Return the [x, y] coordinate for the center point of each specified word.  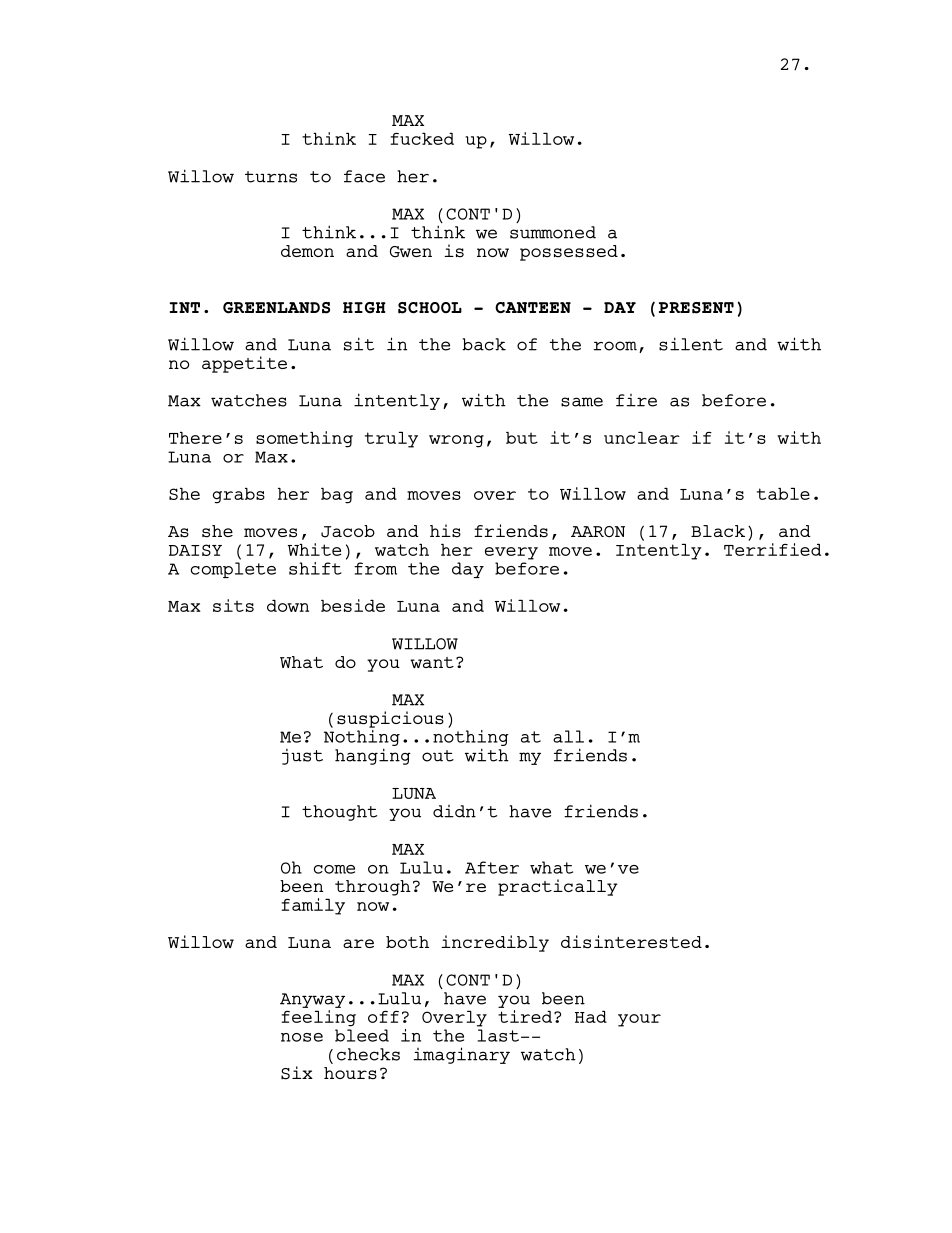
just [302, 756]
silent [691, 344]
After [492, 867]
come [334, 869]
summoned [553, 232]
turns [271, 177]
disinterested [631, 942]
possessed [569, 253]
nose [302, 1037]
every [511, 553]
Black [718, 531]
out [438, 756]
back [484, 344]
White [314, 549]
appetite [244, 364]
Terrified [772, 549]
